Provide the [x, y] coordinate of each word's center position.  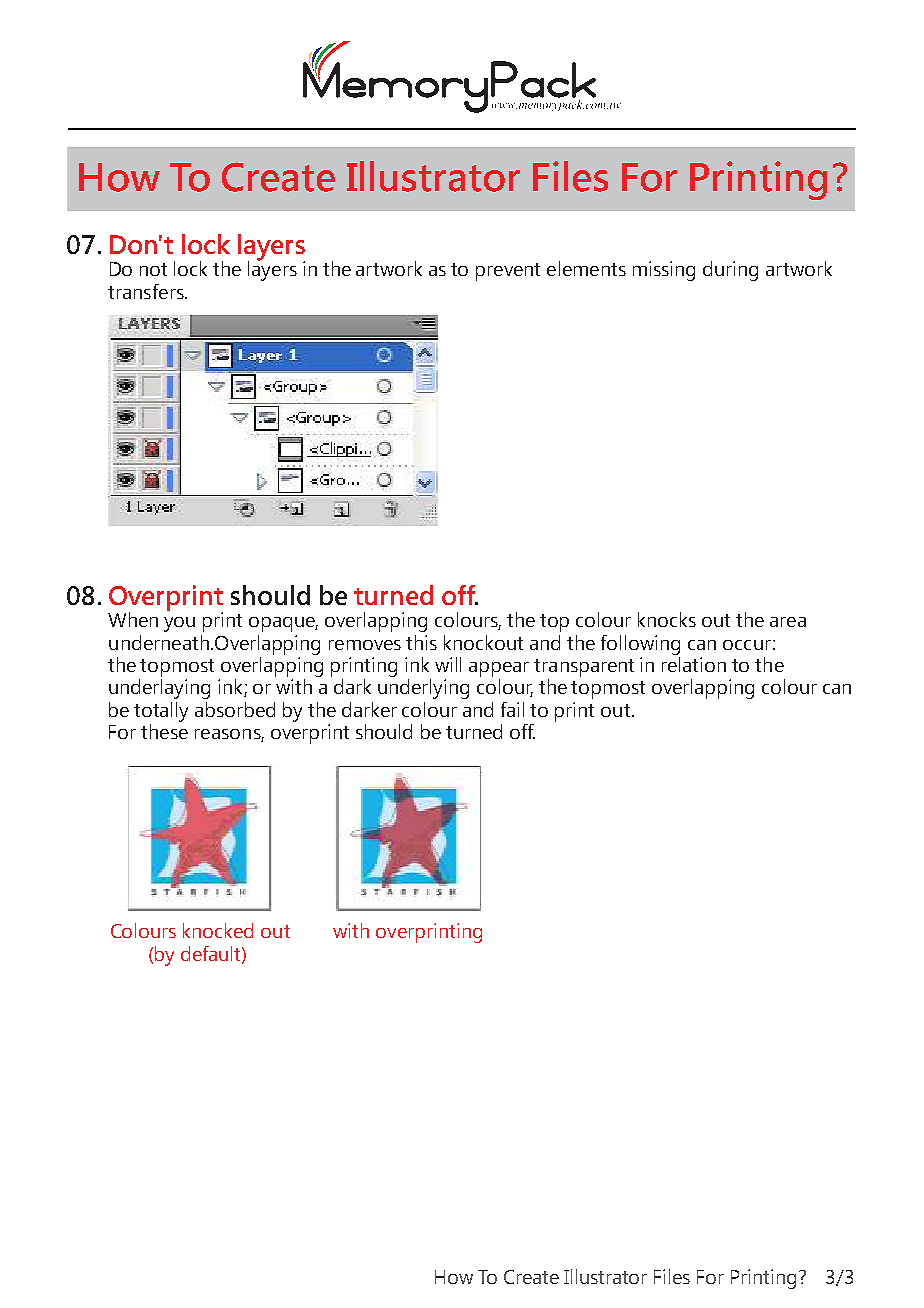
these [164, 731]
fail [512, 709]
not [153, 269]
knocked [218, 930]
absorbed [235, 709]
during [730, 271]
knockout [483, 642]
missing [664, 271]
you [179, 624]
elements [586, 268]
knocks [667, 619]
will [448, 664]
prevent [508, 272]
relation [694, 664]
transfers [147, 291]
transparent [584, 668]
